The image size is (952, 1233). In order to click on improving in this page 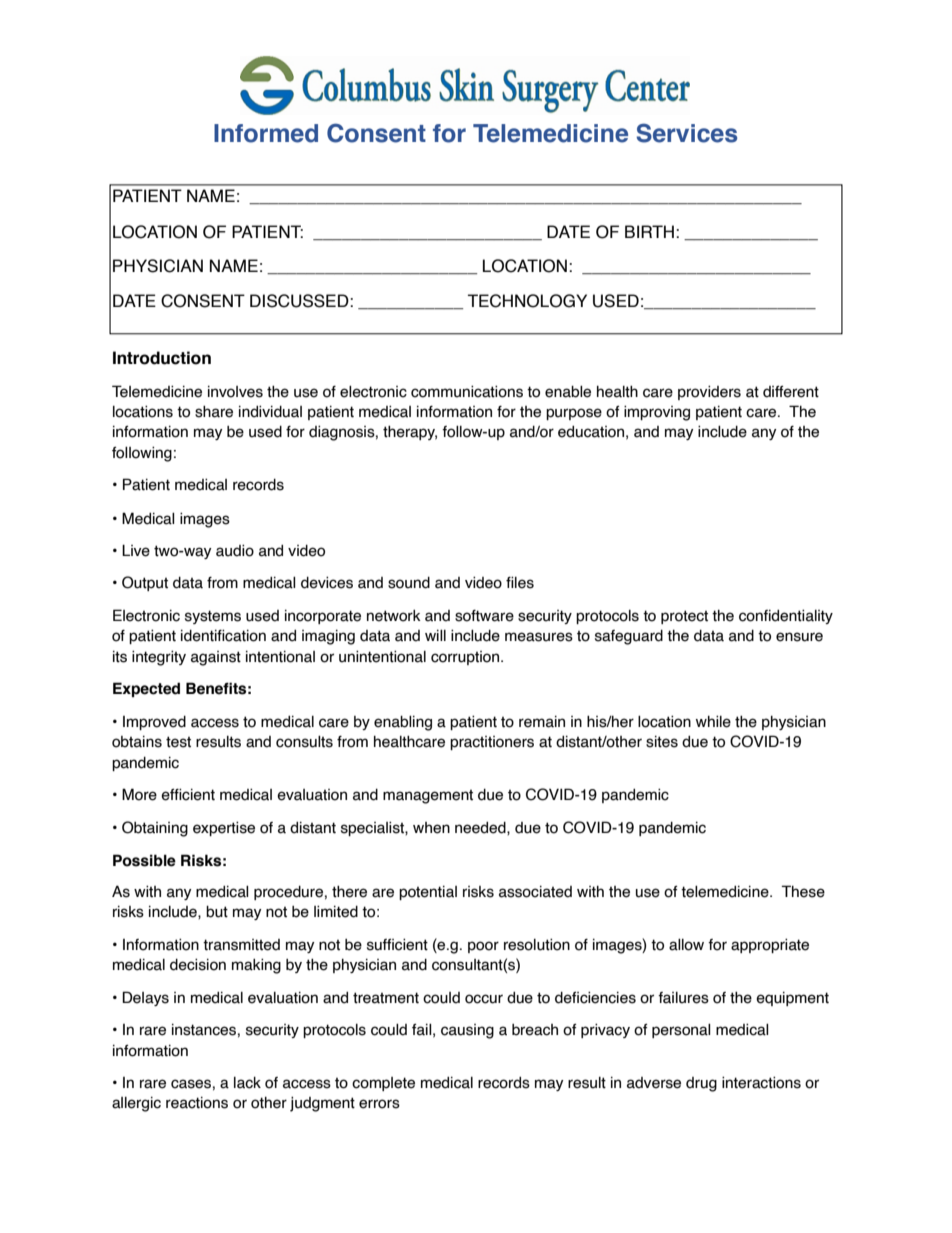, I will do `click(657, 413)`.
